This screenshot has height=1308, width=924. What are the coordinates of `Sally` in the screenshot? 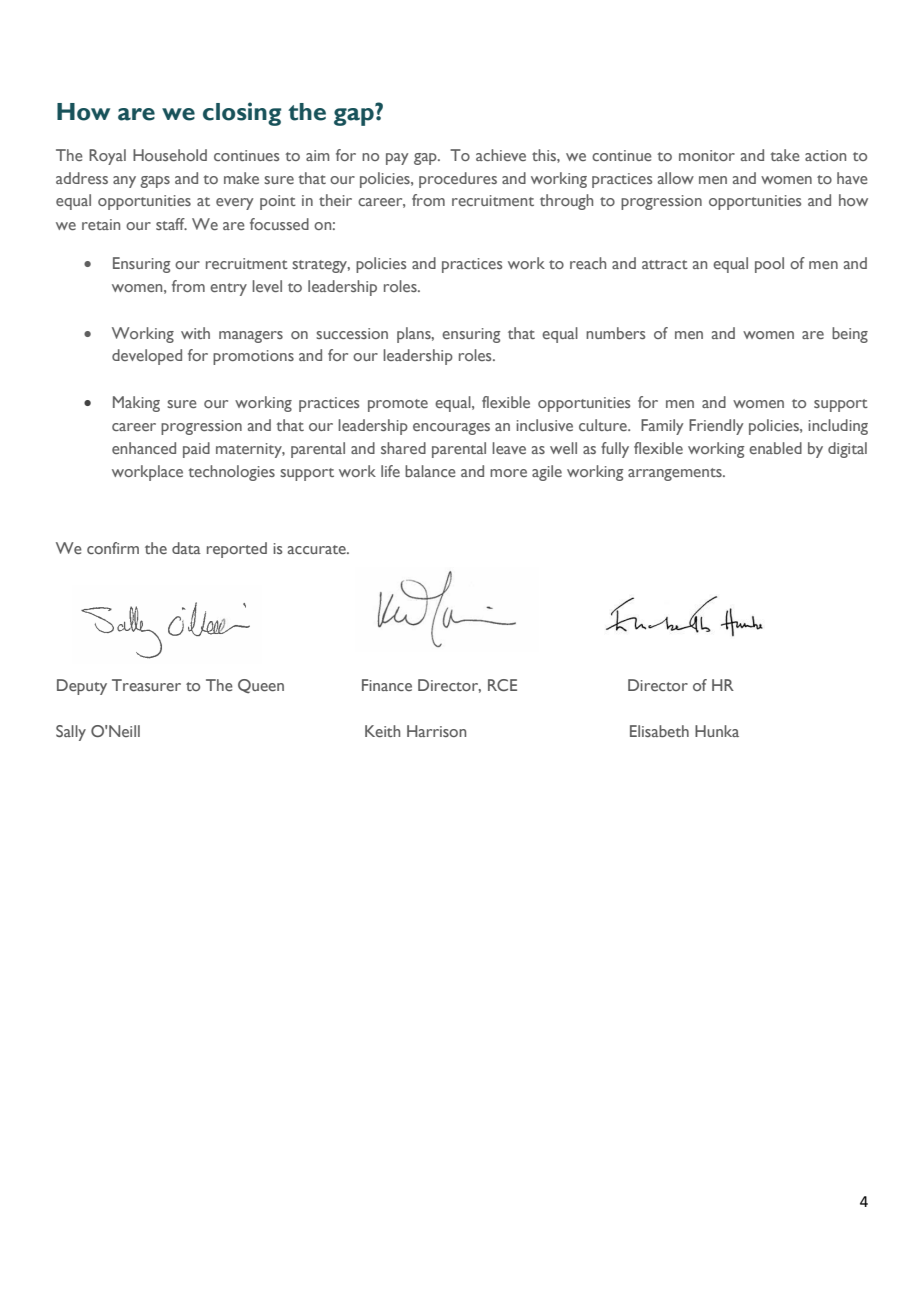 It's located at (71, 733).
